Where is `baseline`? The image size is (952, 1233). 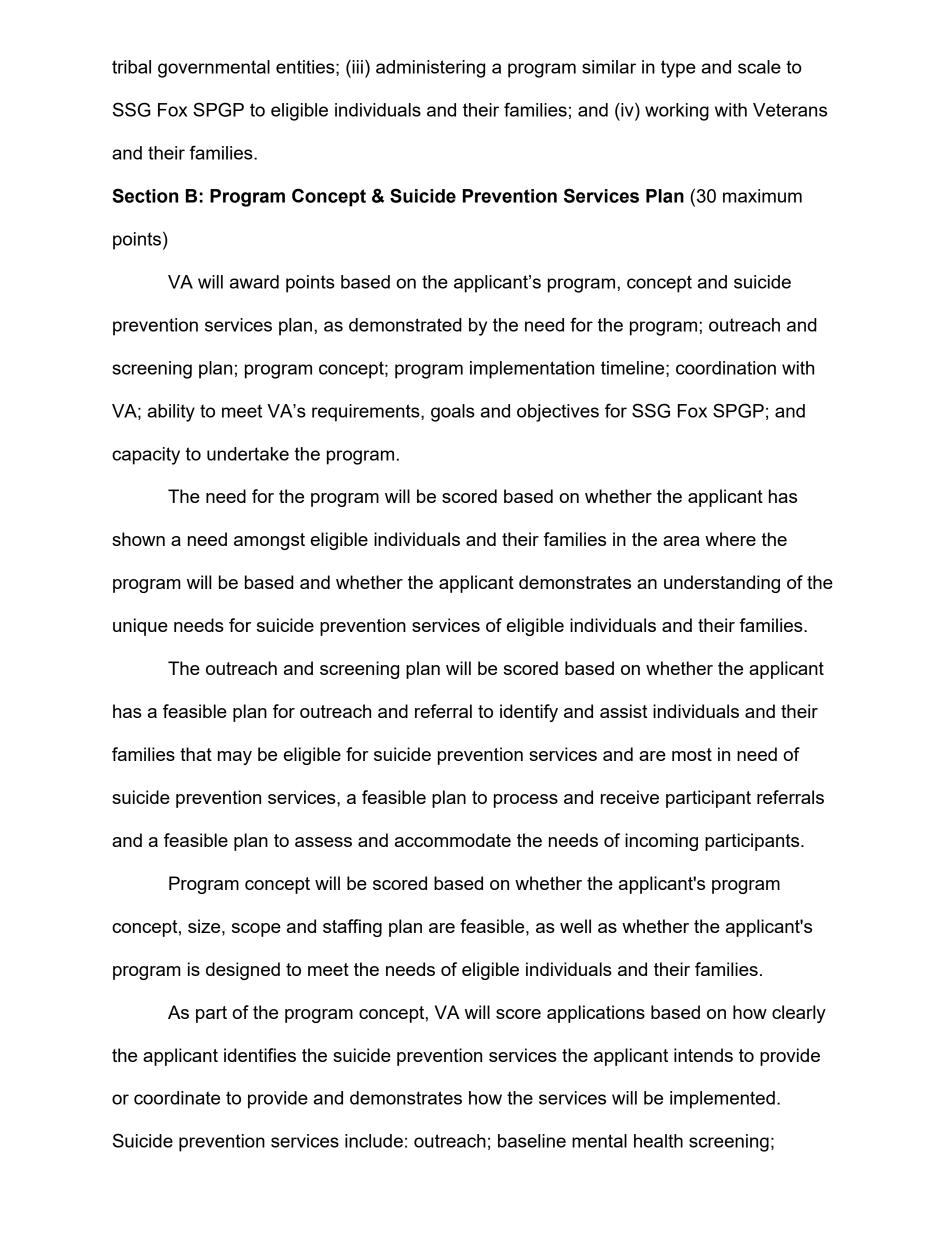 baseline is located at coordinates (532, 1141).
